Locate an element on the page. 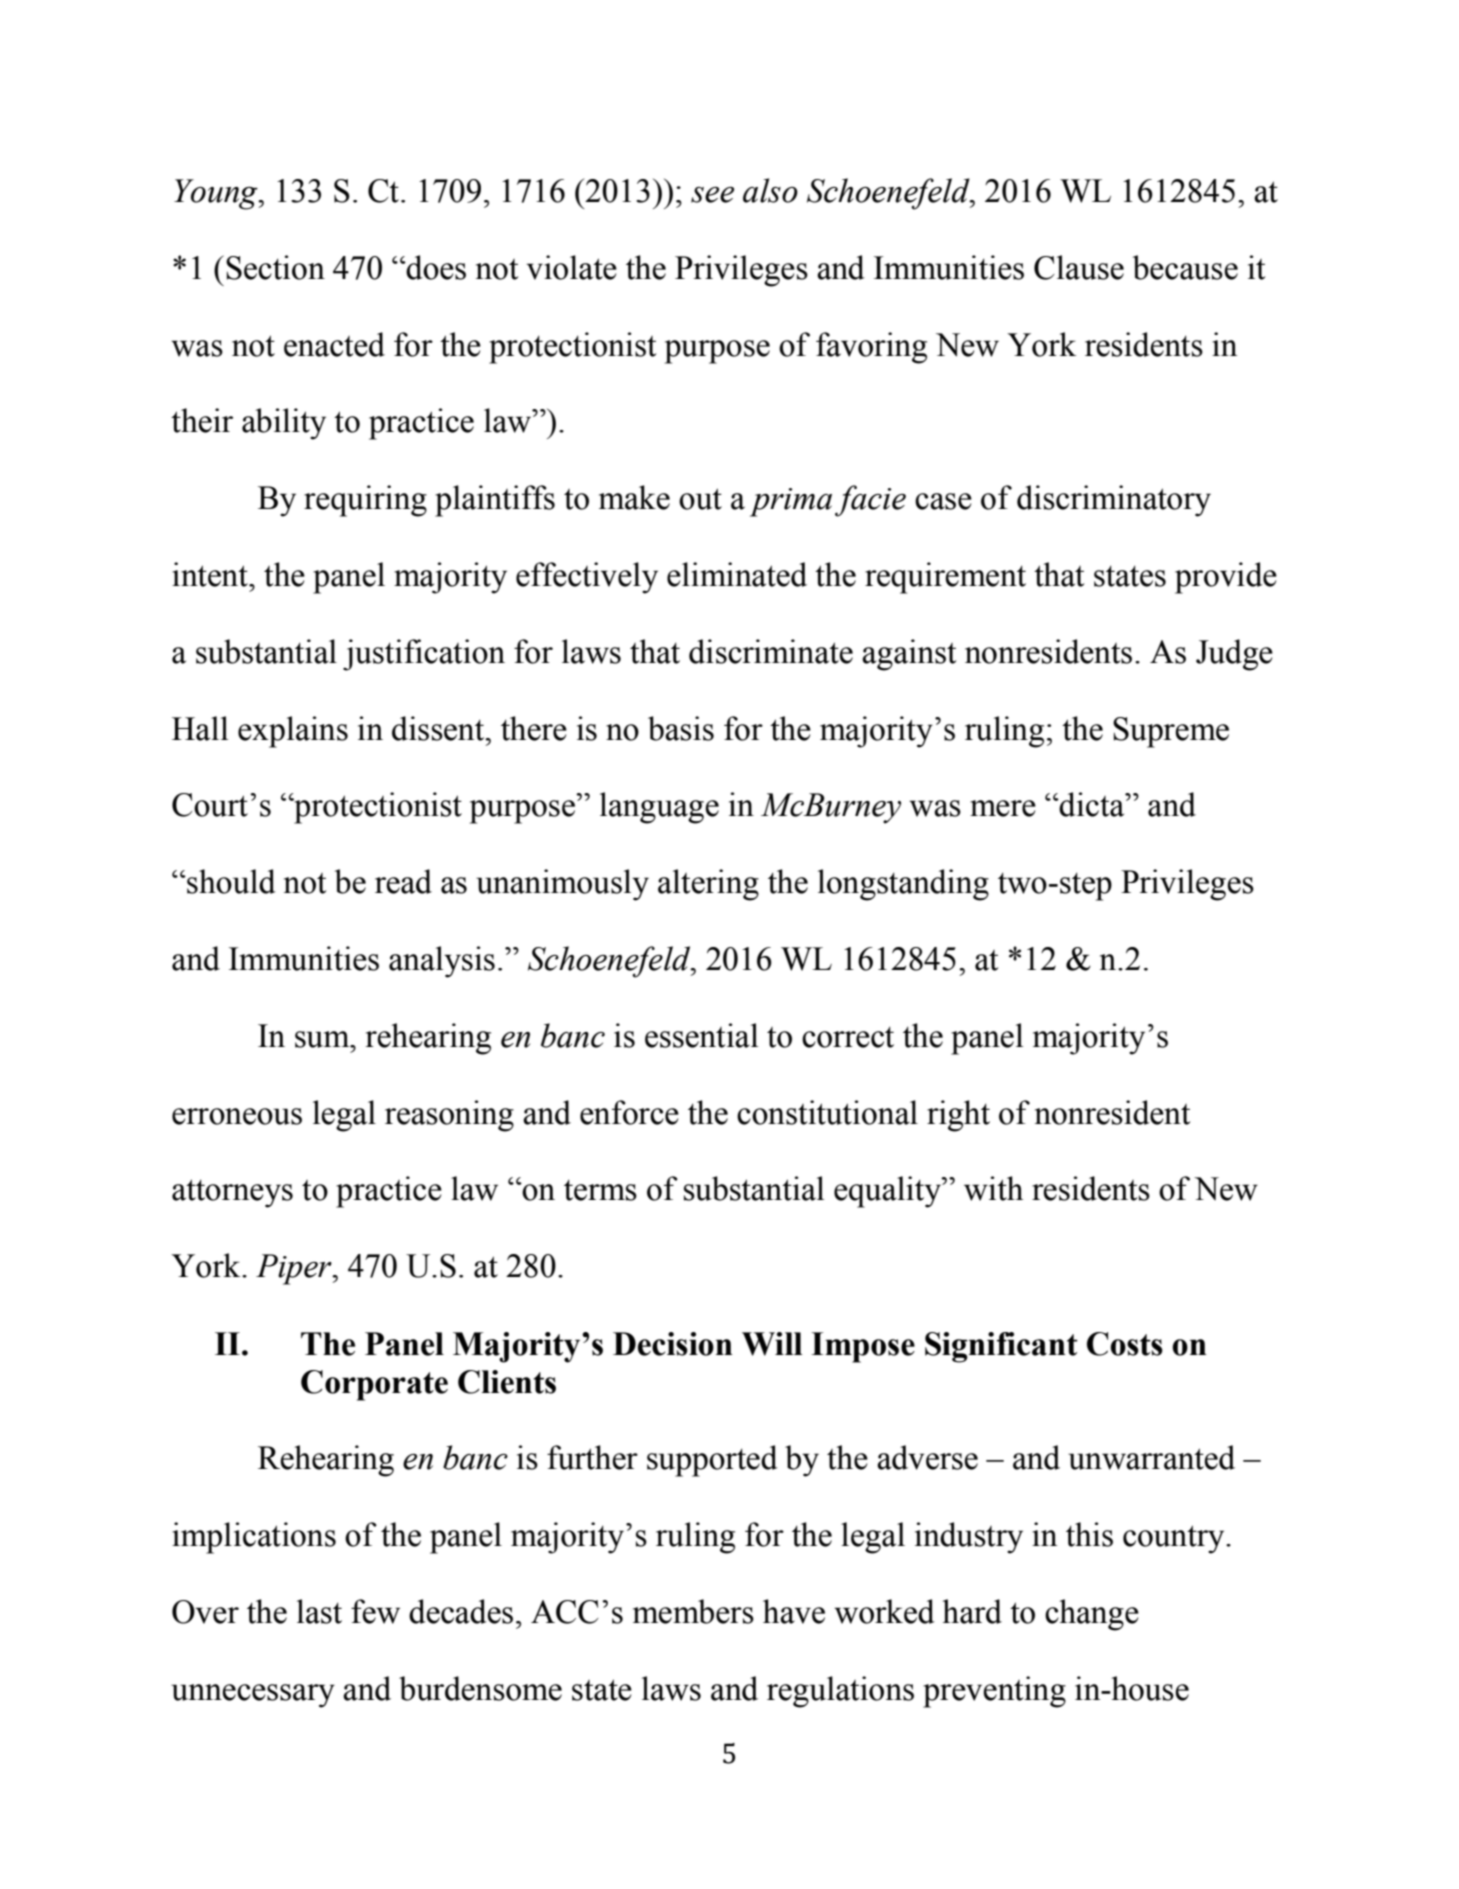 This image has height=1889, width=1459. intent is located at coordinates (211, 574).
